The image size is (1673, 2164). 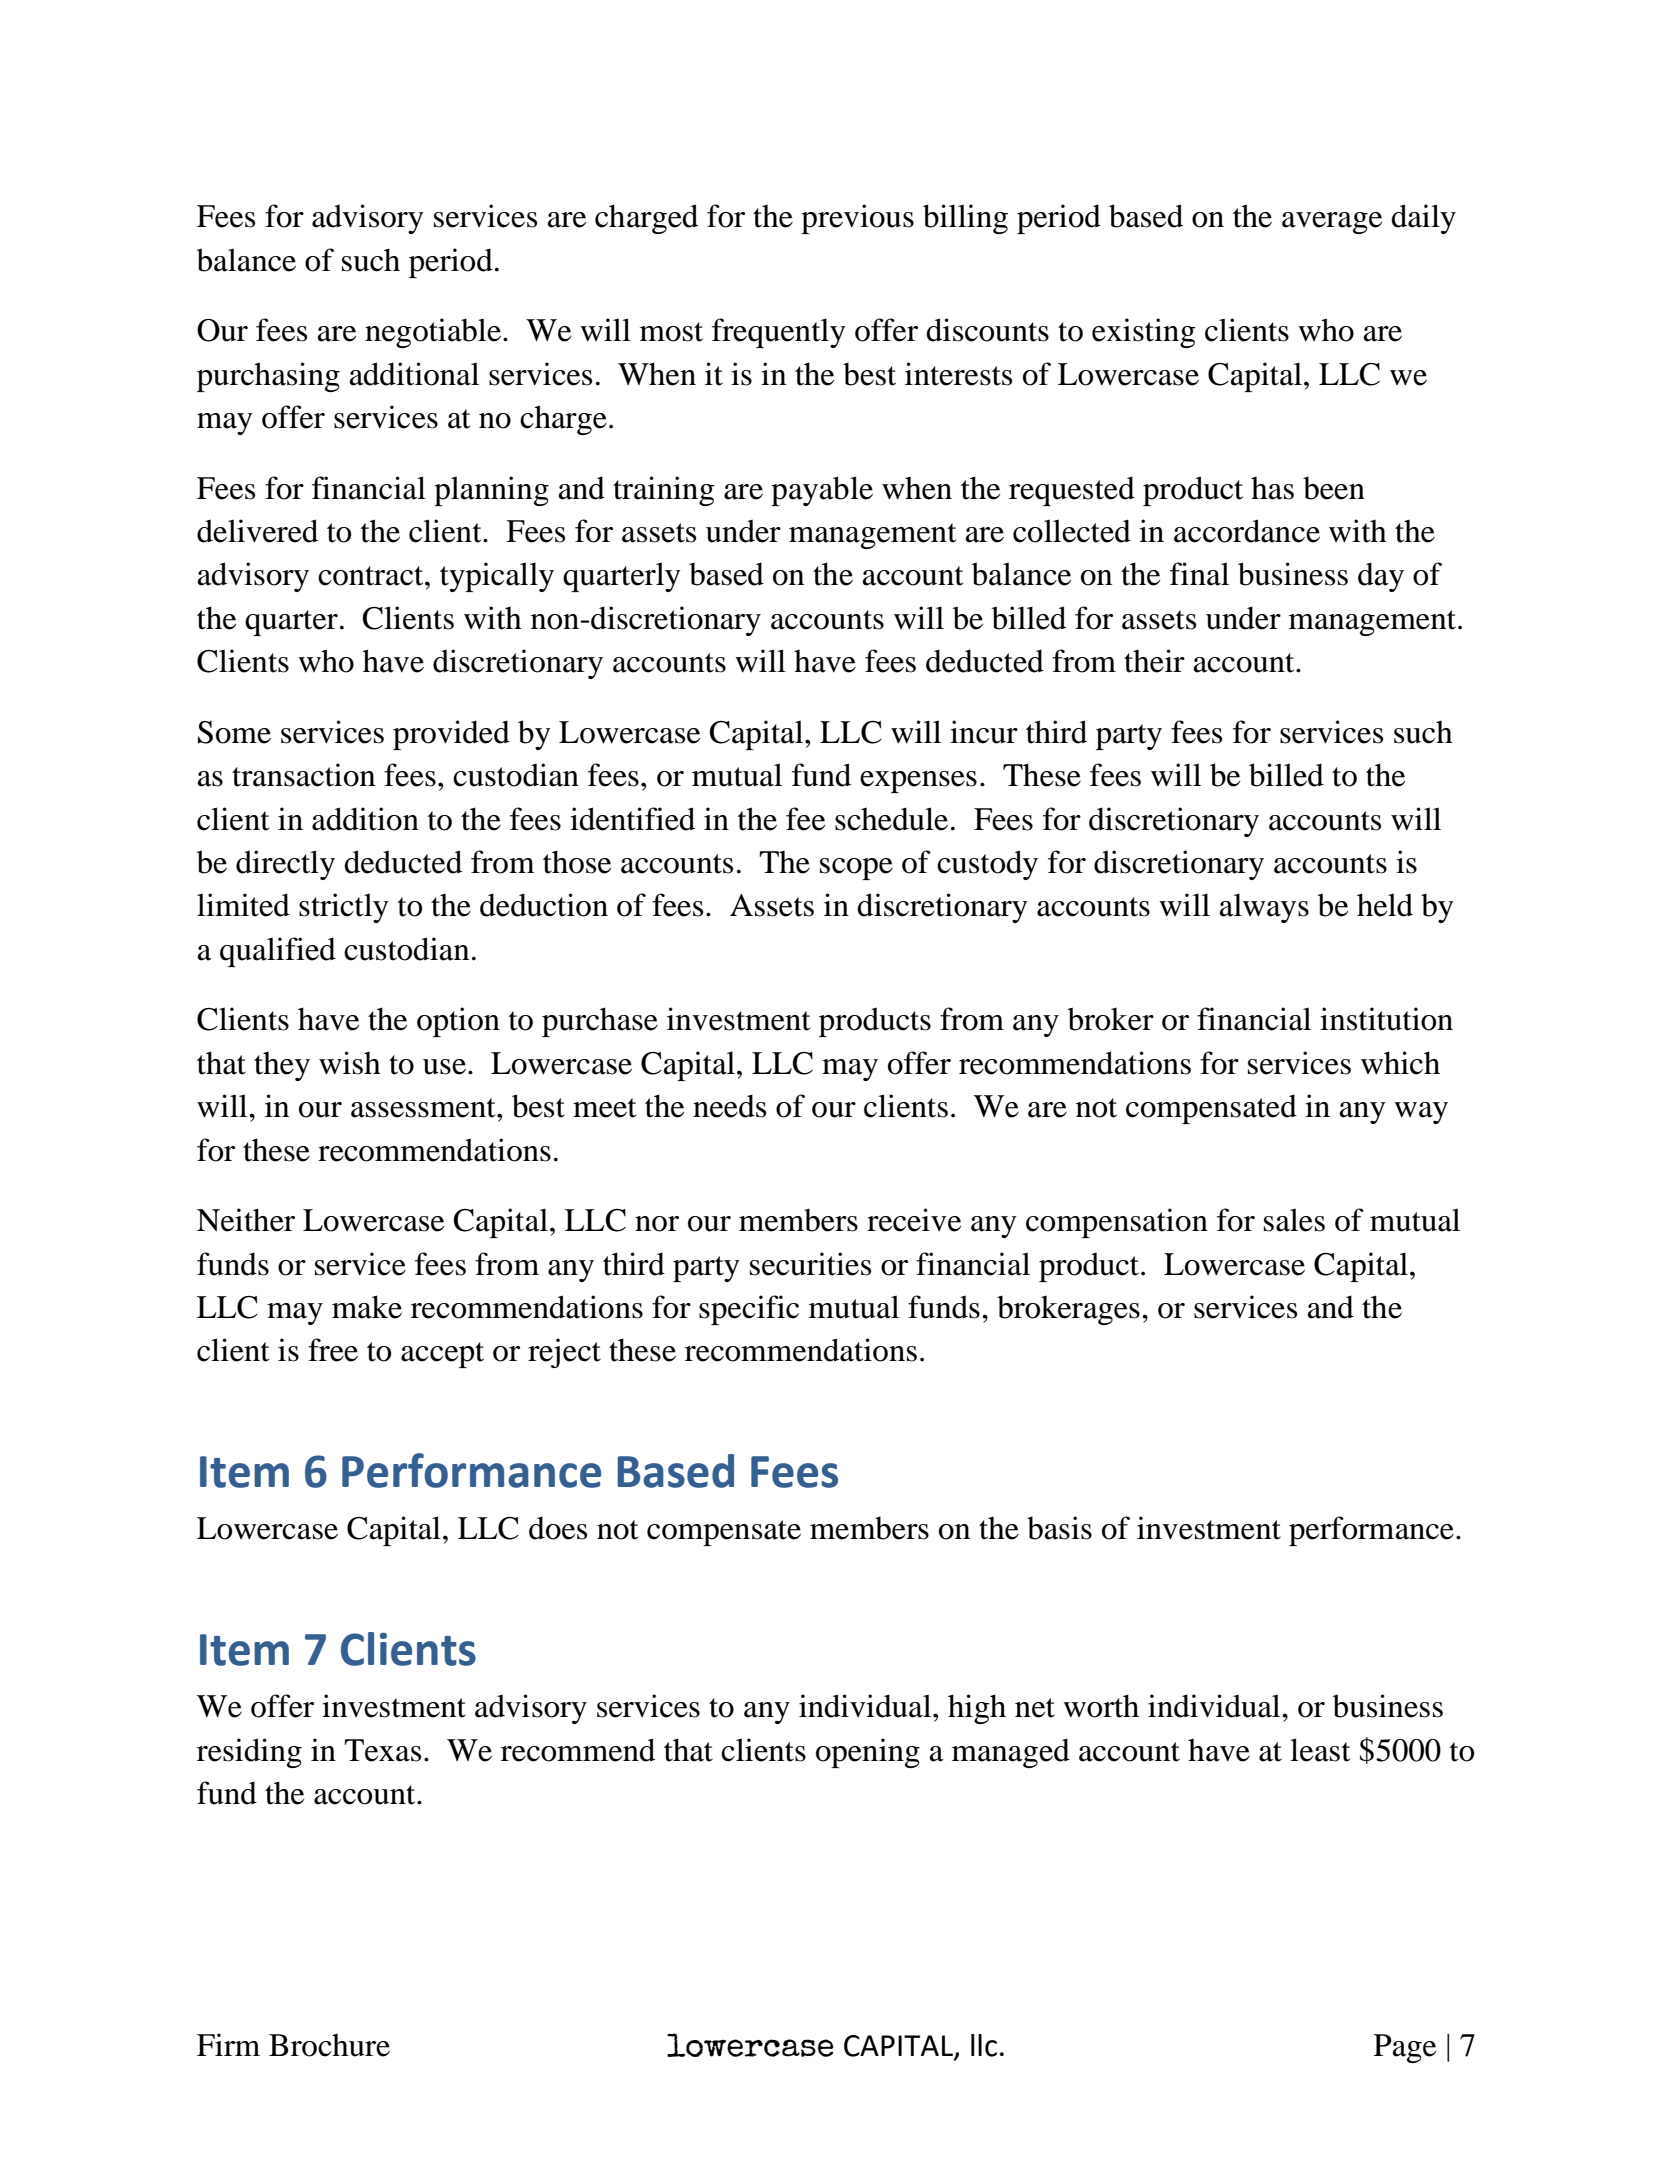 What do you see at coordinates (558, 1528) in the document?
I see `does` at bounding box center [558, 1528].
